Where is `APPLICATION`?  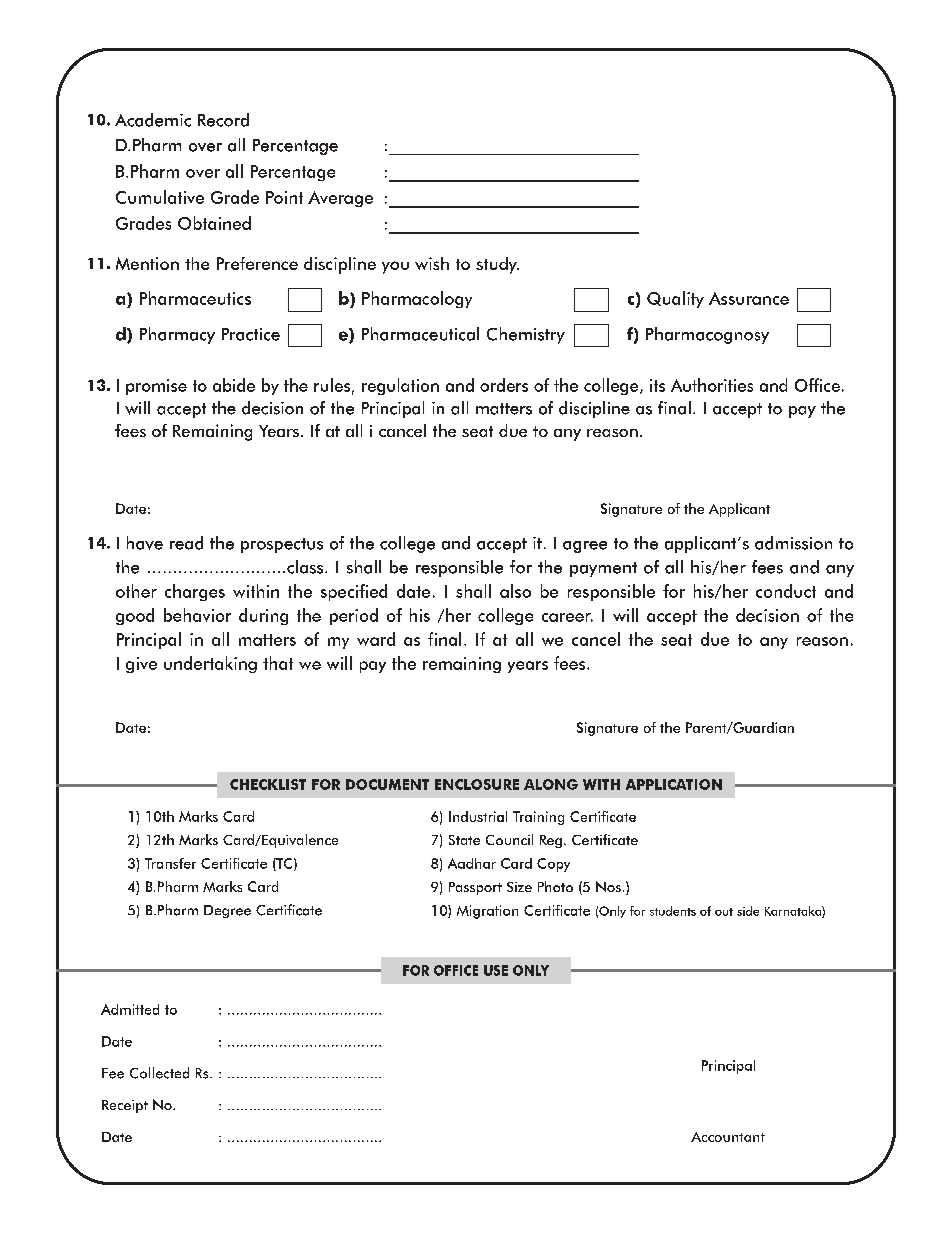 APPLICATION is located at coordinates (674, 784).
